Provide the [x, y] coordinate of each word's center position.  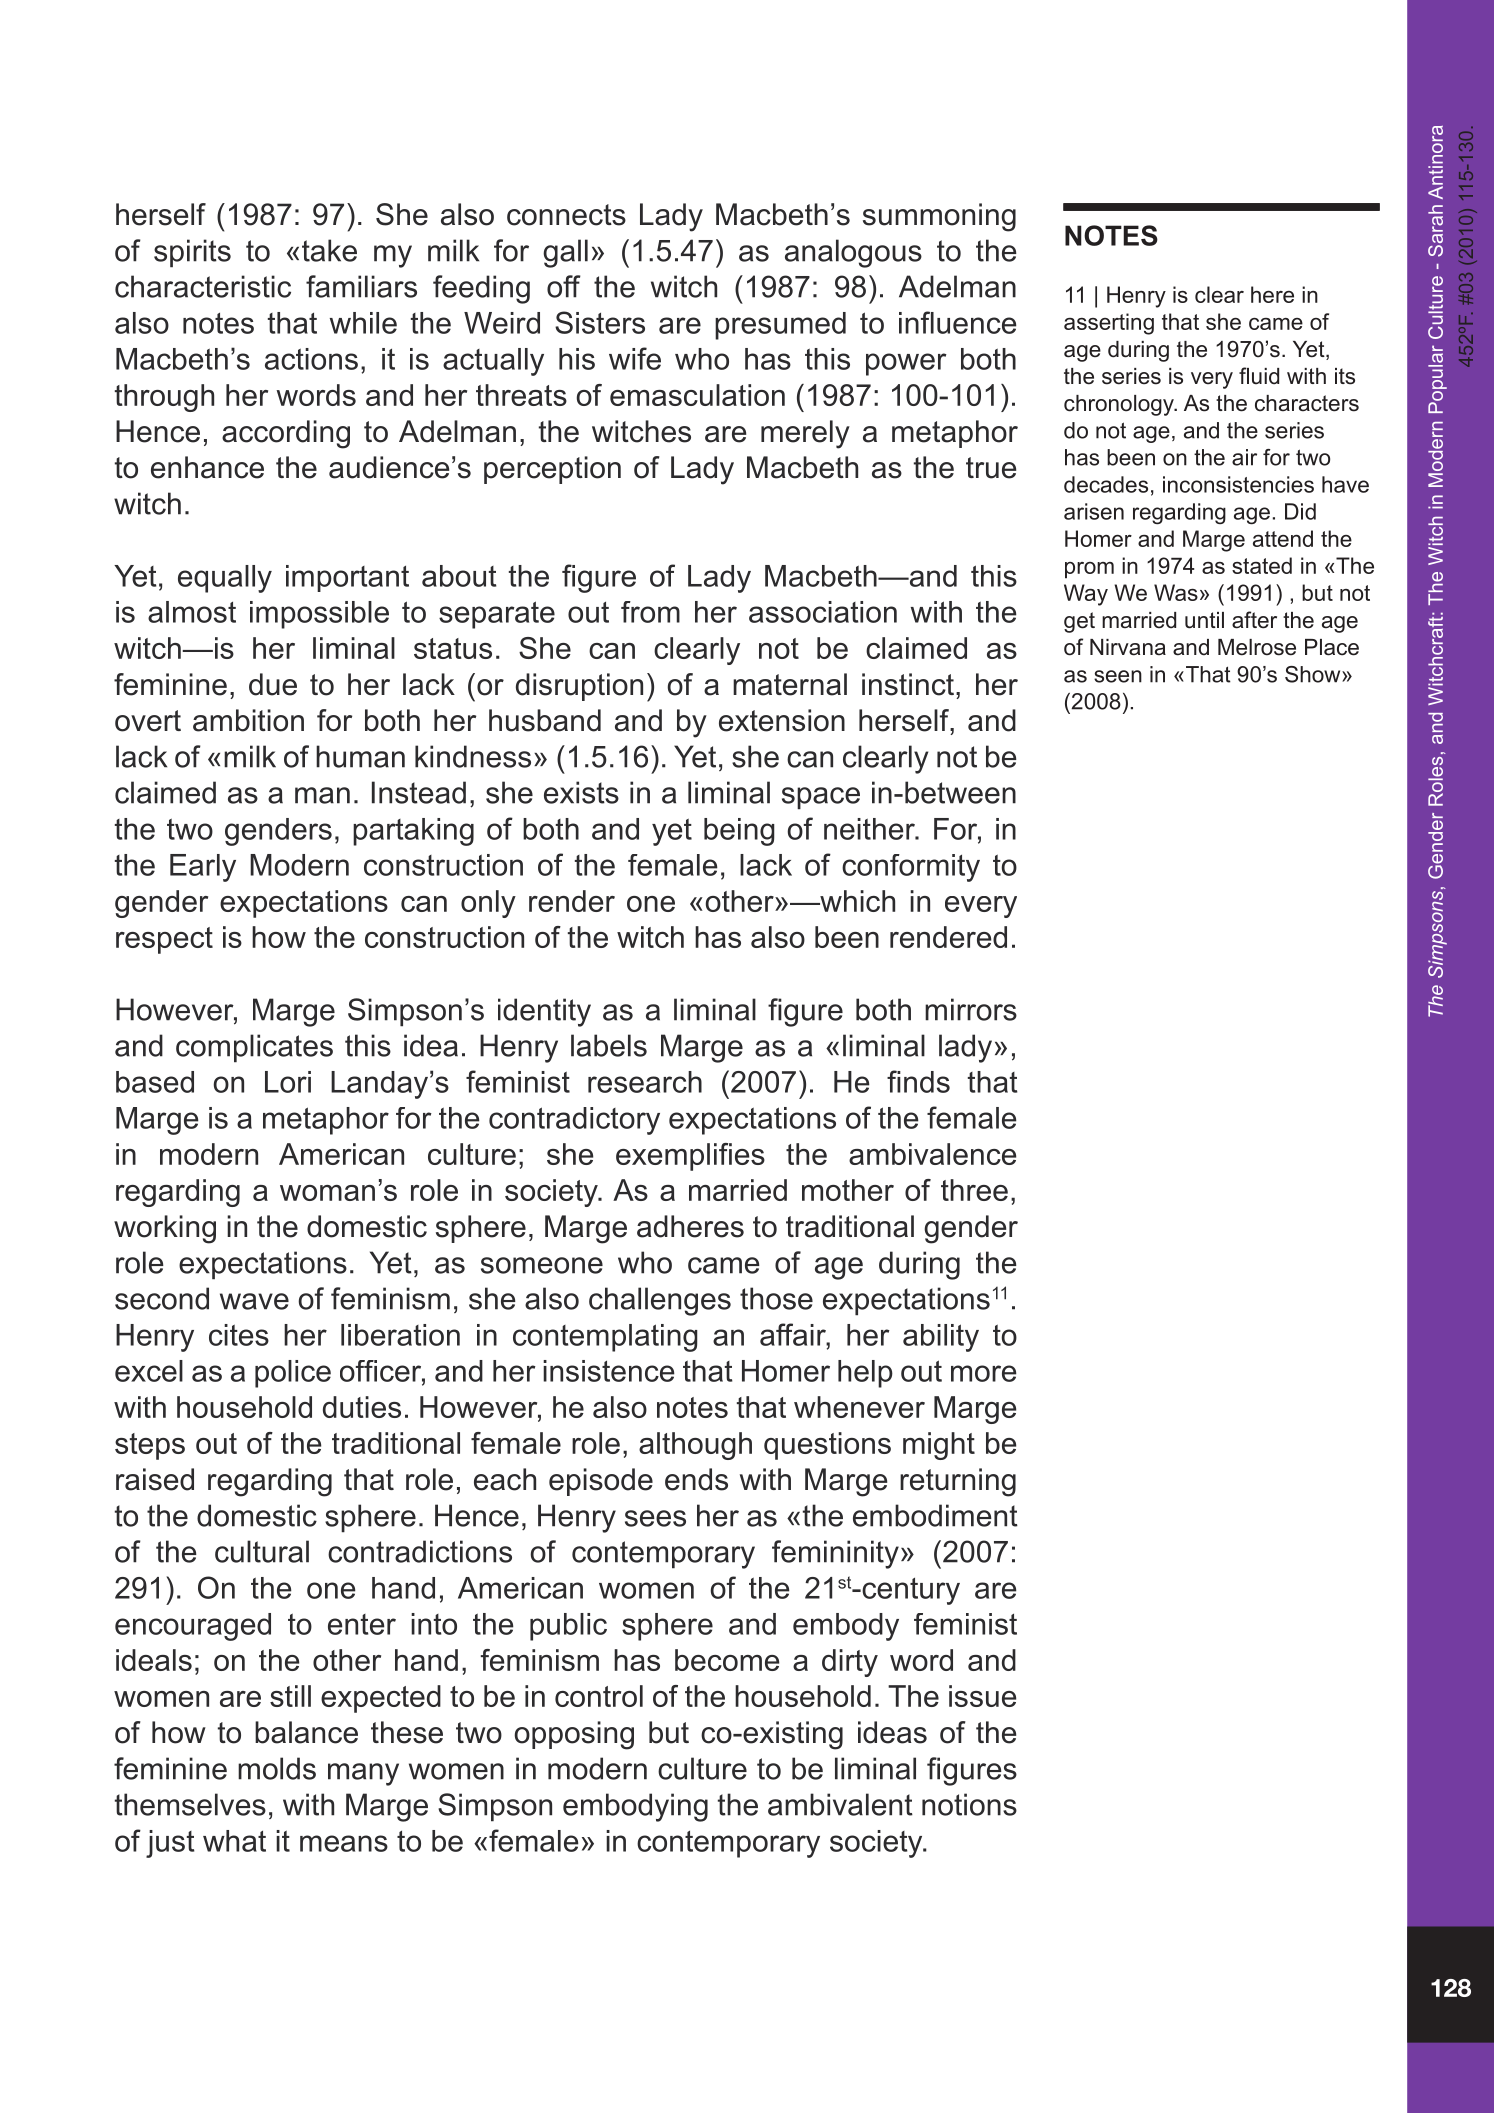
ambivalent [840, 1804]
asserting [1109, 324]
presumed [780, 326]
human [360, 756]
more [984, 1373]
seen [1118, 676]
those [776, 1298]
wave [254, 1301]
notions [969, 1804]
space [821, 798]
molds [277, 1768]
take [329, 250]
